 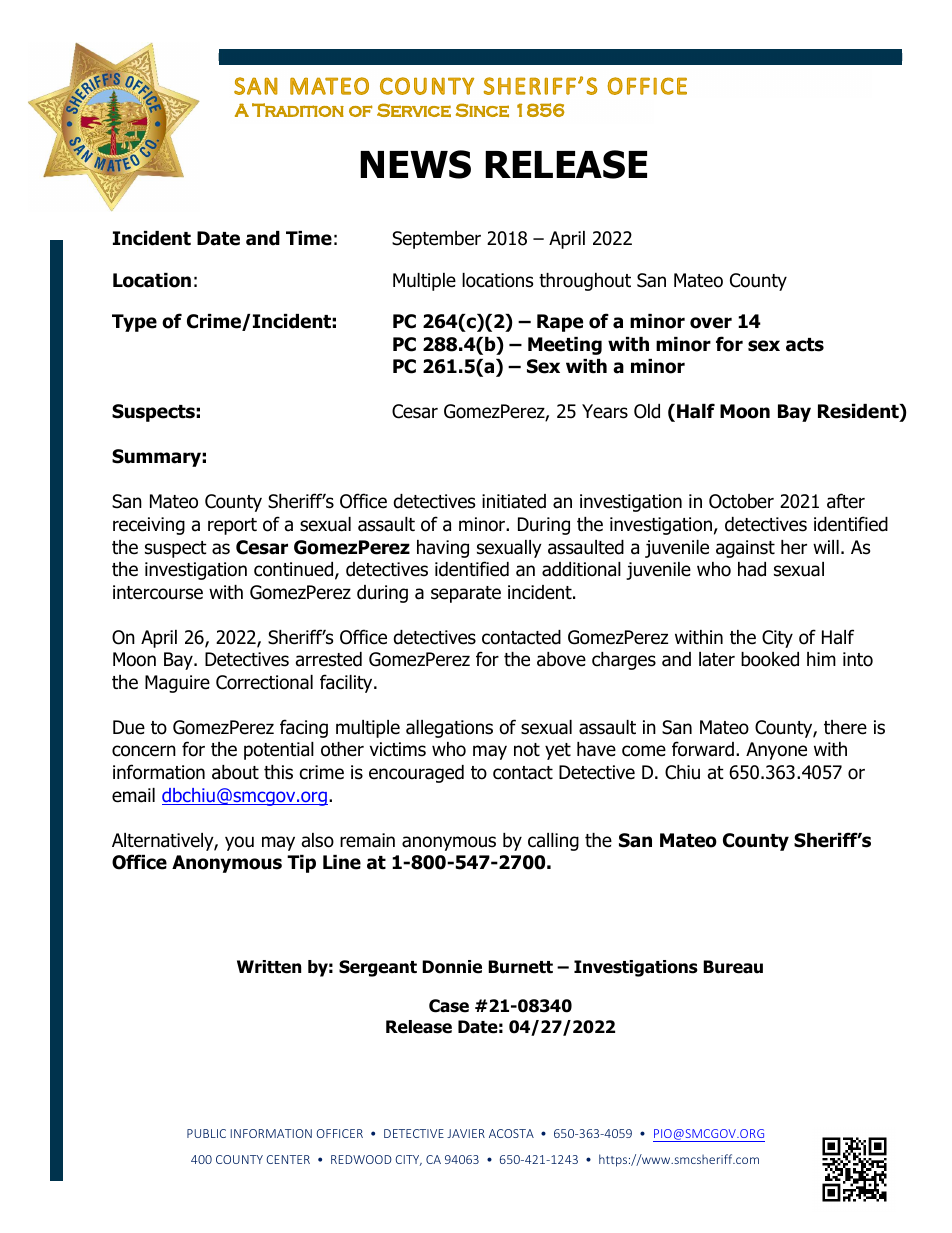 I want to click on ACOSTA, so click(x=511, y=1133).
